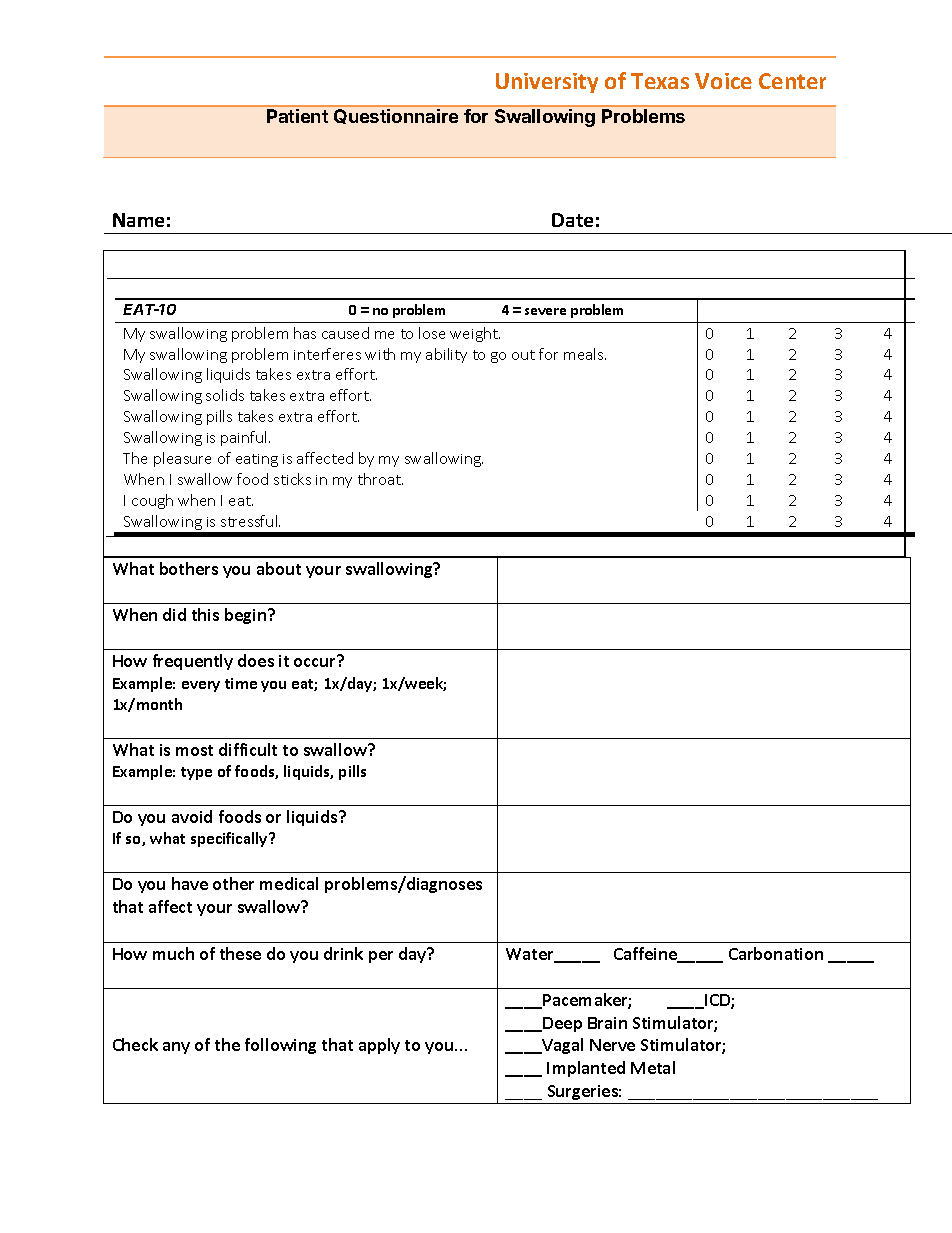 The width and height of the image is (952, 1233). Describe the element at coordinates (585, 354) in the image. I see `meals` at that location.
